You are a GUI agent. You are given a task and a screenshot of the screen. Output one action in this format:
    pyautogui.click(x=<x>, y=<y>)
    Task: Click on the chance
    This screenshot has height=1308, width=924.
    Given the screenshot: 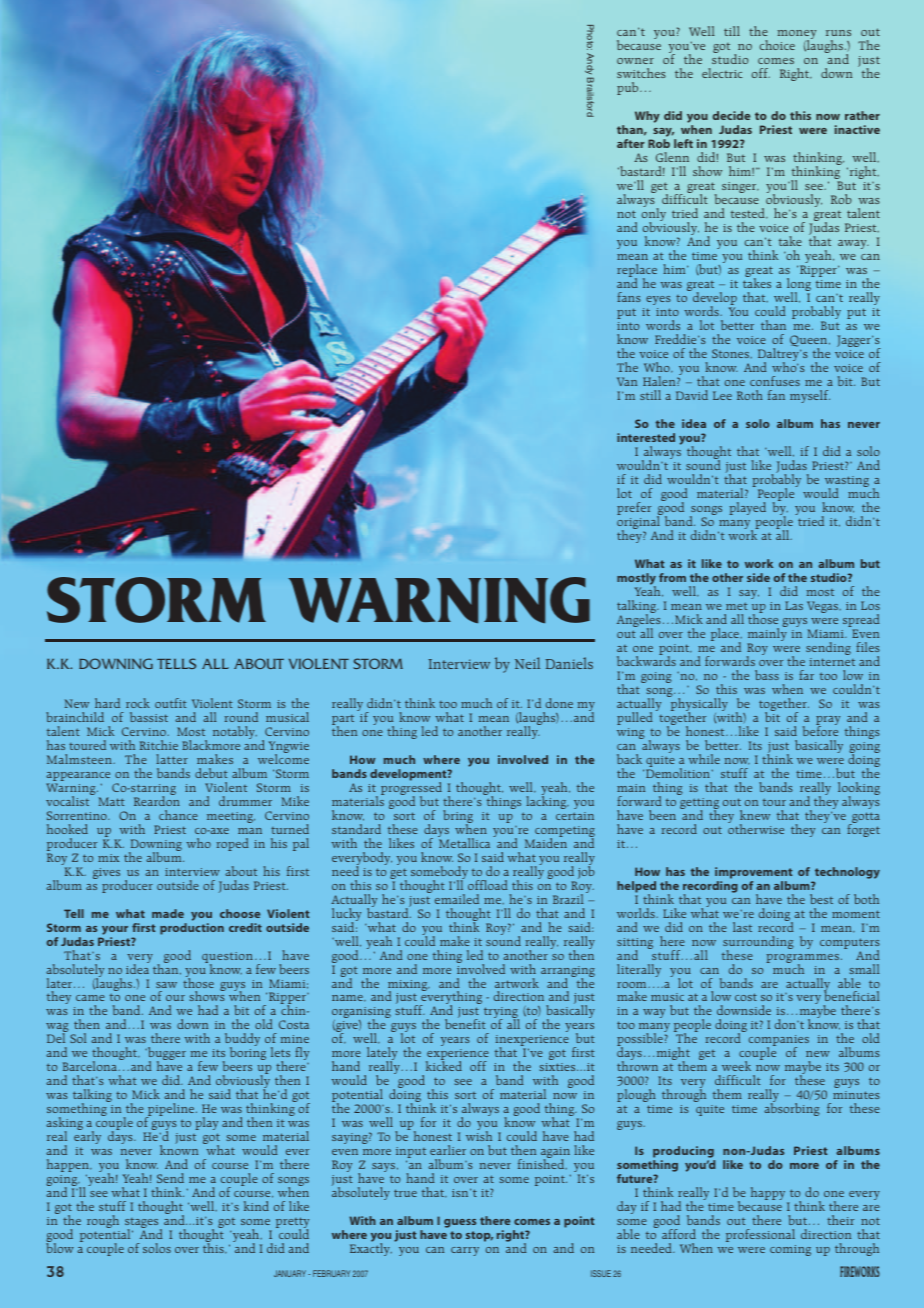 What is the action you would take?
    pyautogui.click(x=178, y=815)
